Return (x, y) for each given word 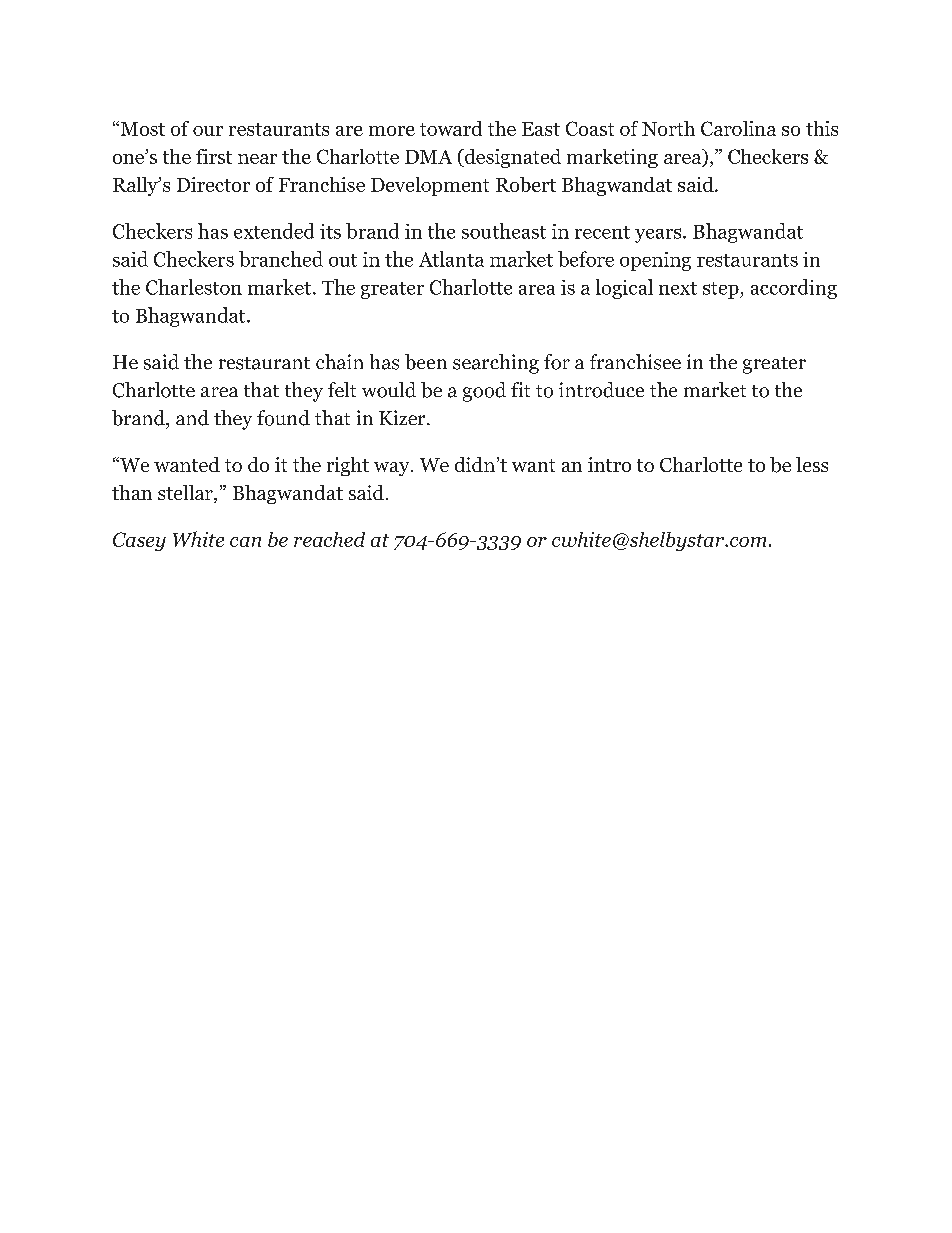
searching (496, 364)
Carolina (738, 128)
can (245, 542)
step (722, 290)
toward (451, 128)
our (208, 131)
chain (339, 362)
